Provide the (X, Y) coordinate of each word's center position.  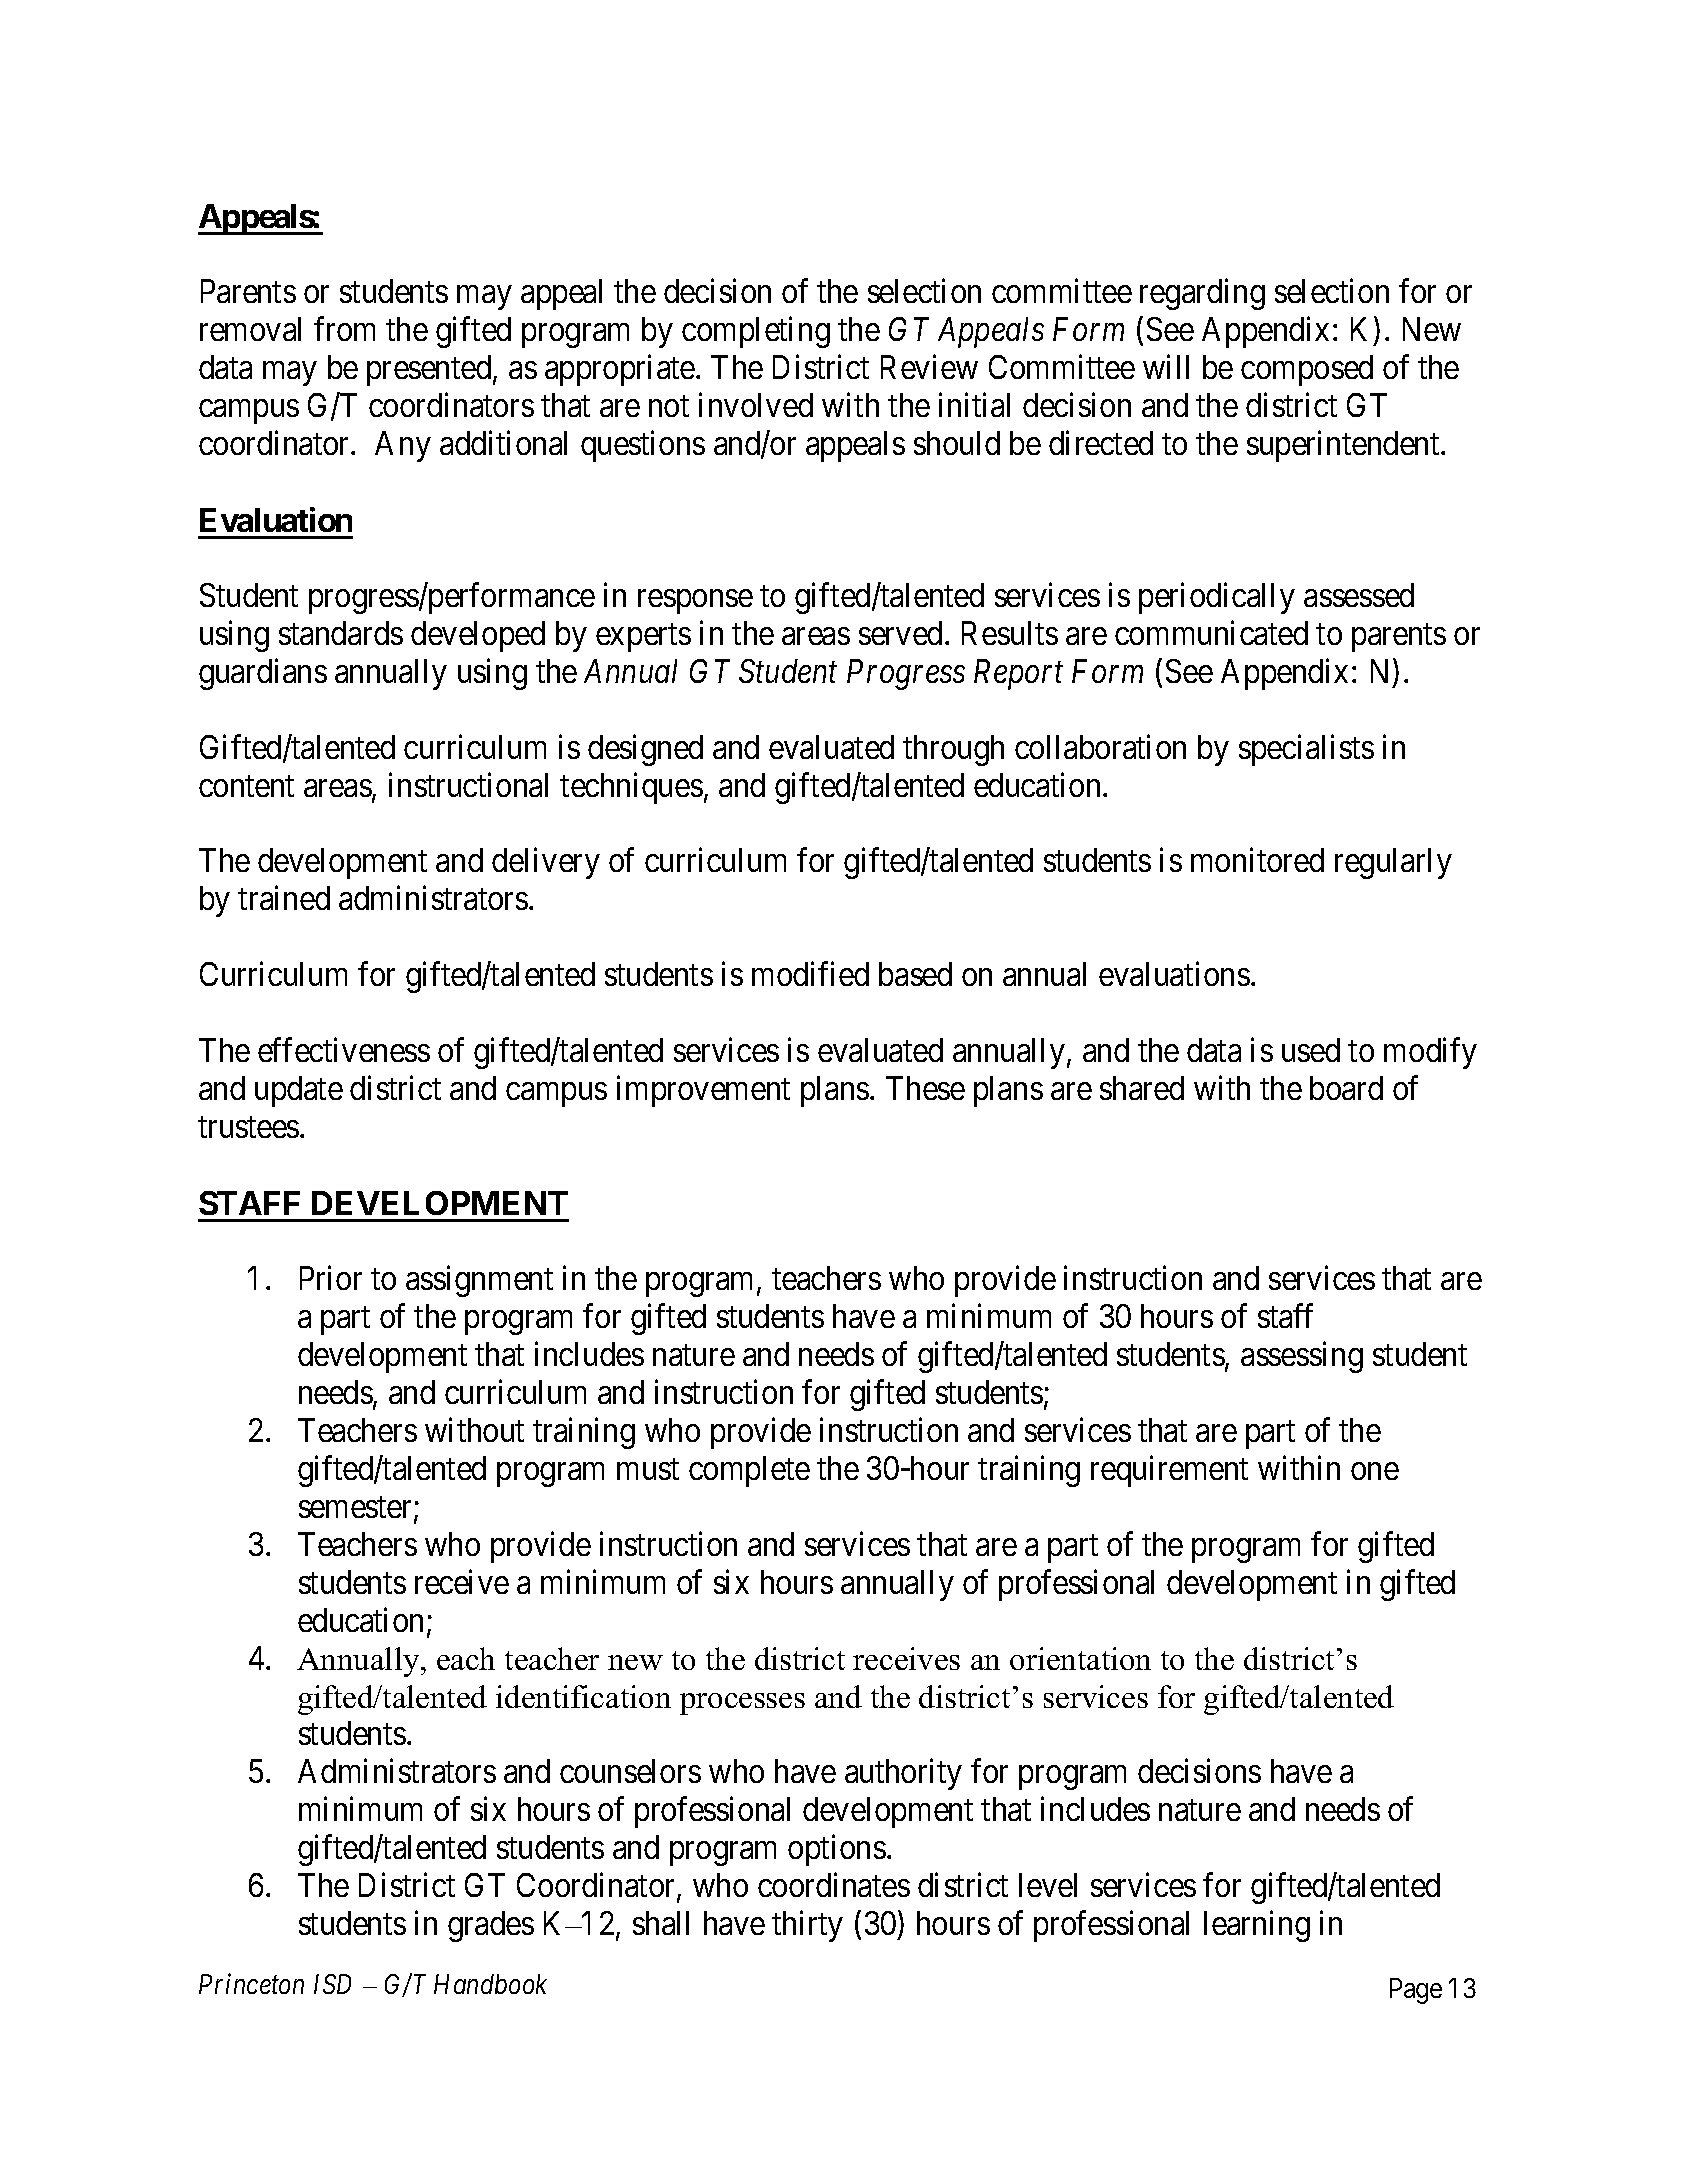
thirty (807, 1926)
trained (284, 898)
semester (357, 1509)
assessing (1302, 1357)
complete (749, 1471)
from (344, 329)
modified (810, 974)
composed (1307, 370)
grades (491, 1926)
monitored (1257, 860)
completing (756, 332)
